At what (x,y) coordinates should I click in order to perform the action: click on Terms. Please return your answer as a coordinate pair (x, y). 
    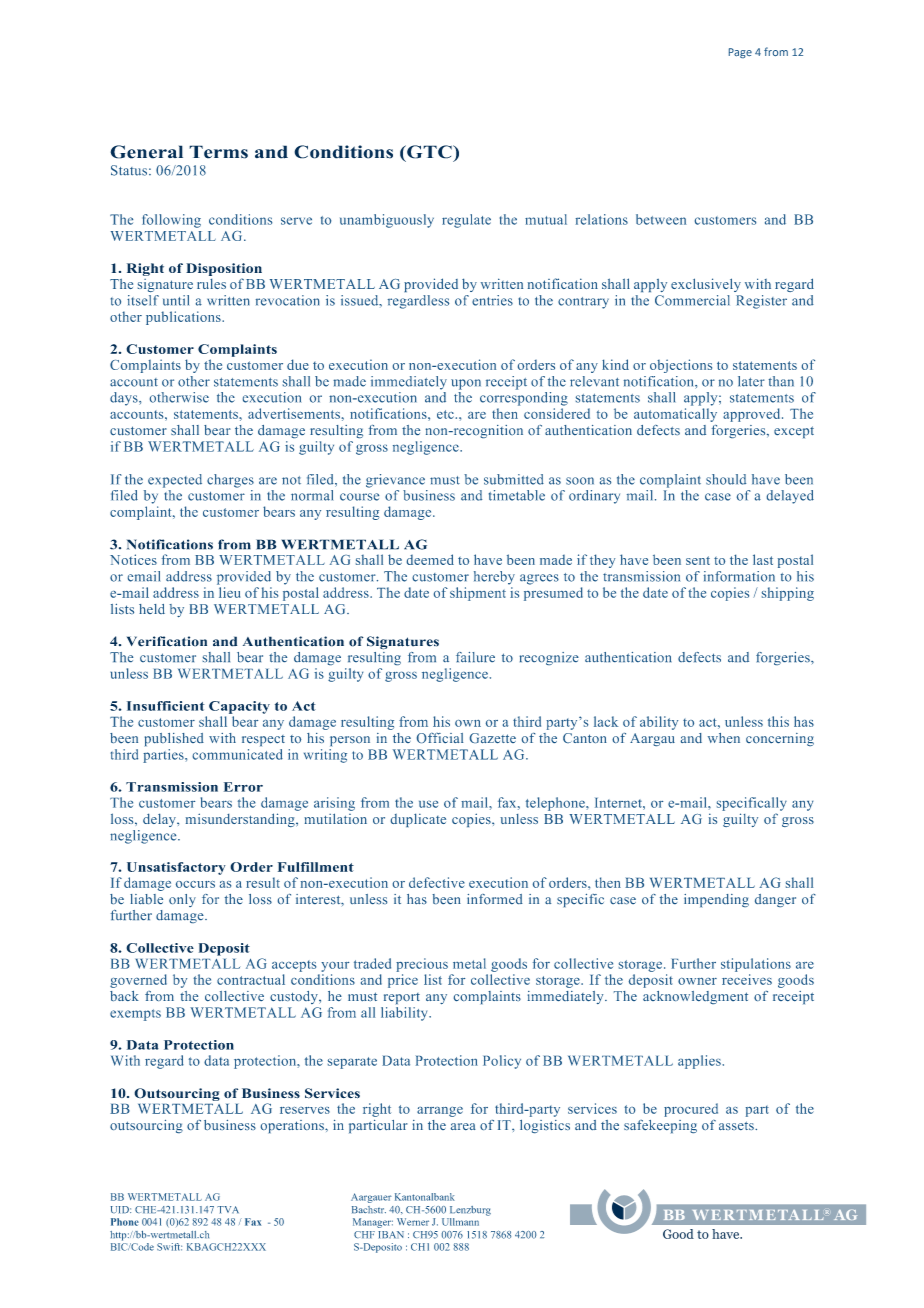
    Looking at the image, I should click on (218, 152).
